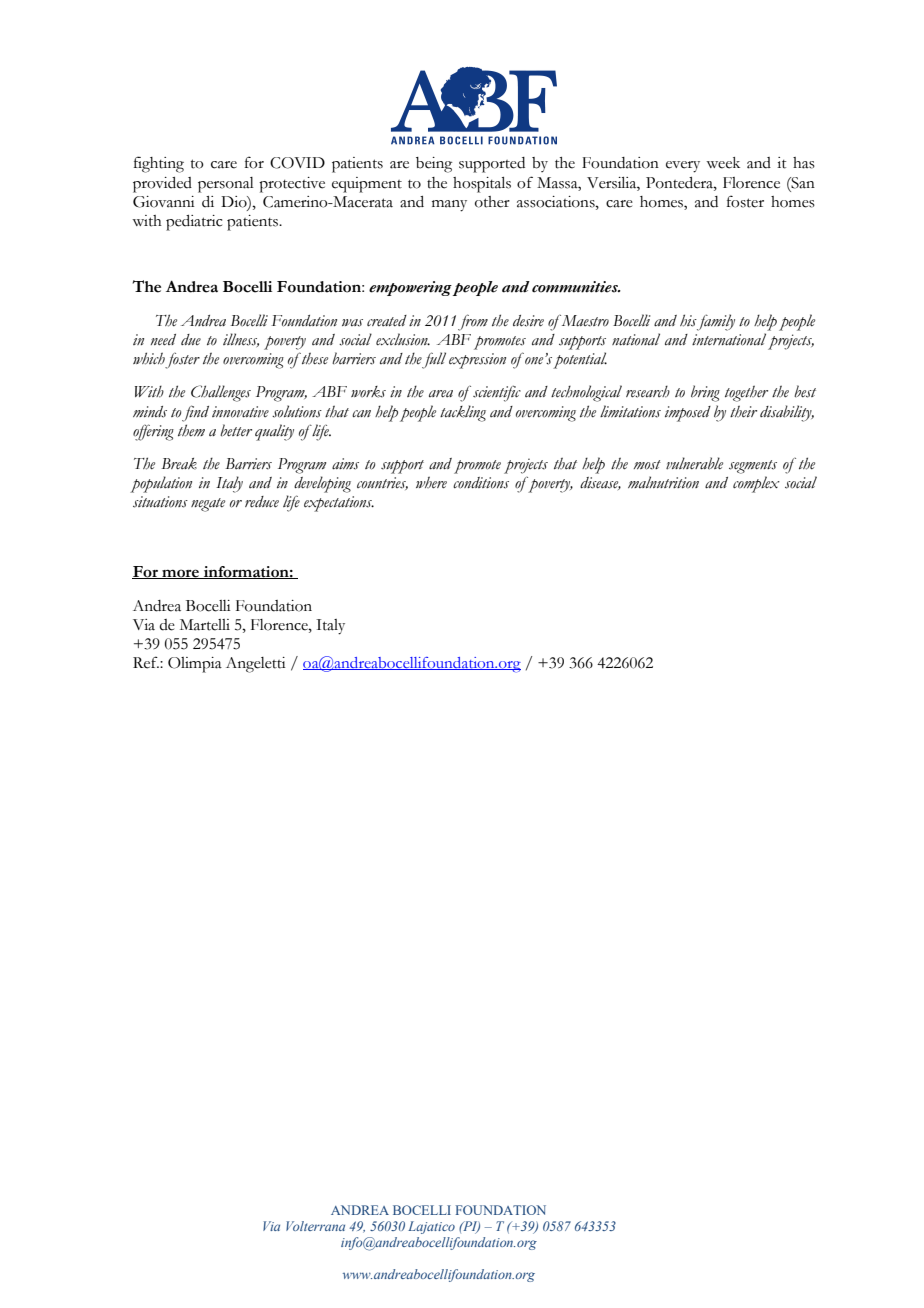  I want to click on personal, so click(226, 185).
